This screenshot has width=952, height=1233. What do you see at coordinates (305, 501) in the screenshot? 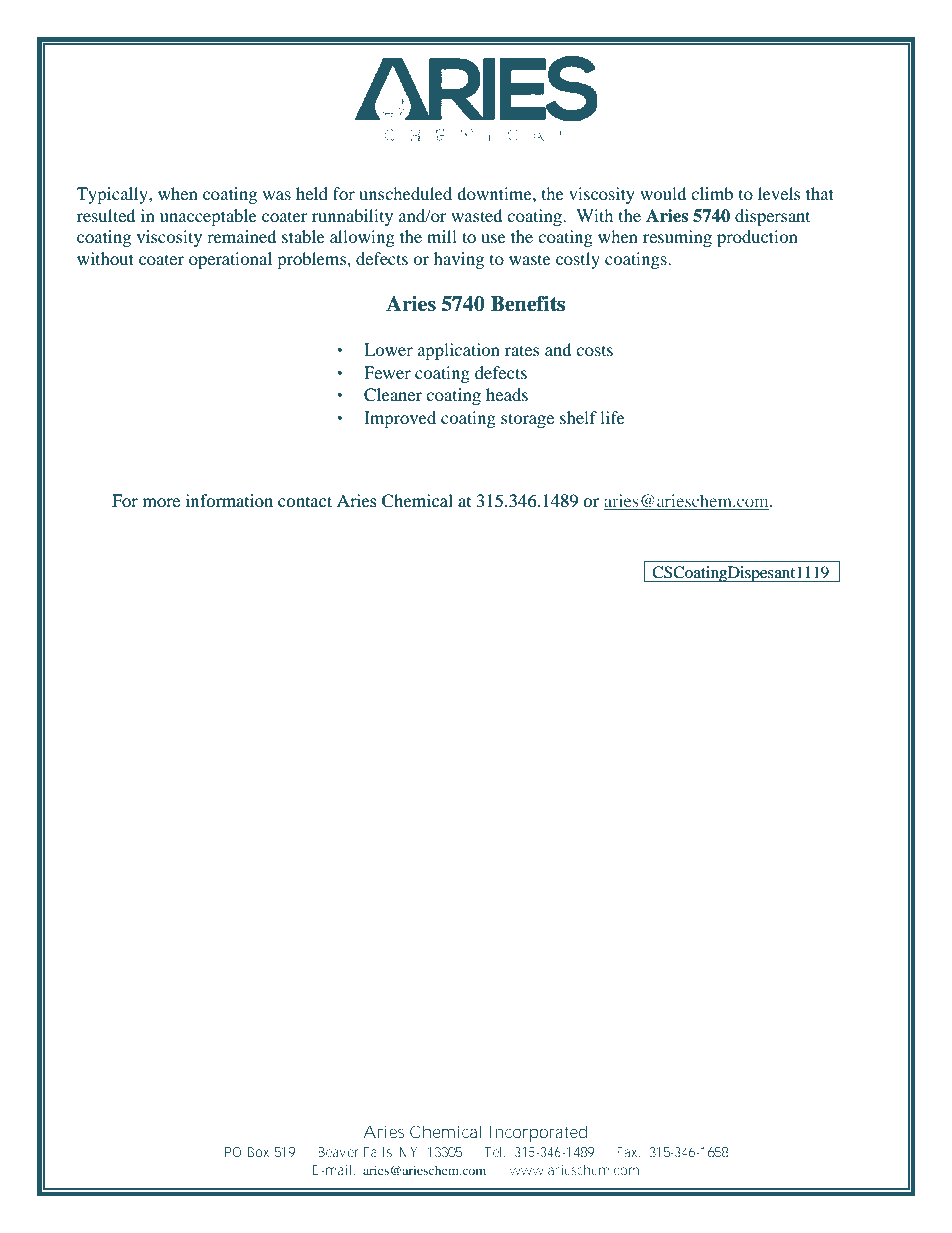
I see `contact` at bounding box center [305, 501].
